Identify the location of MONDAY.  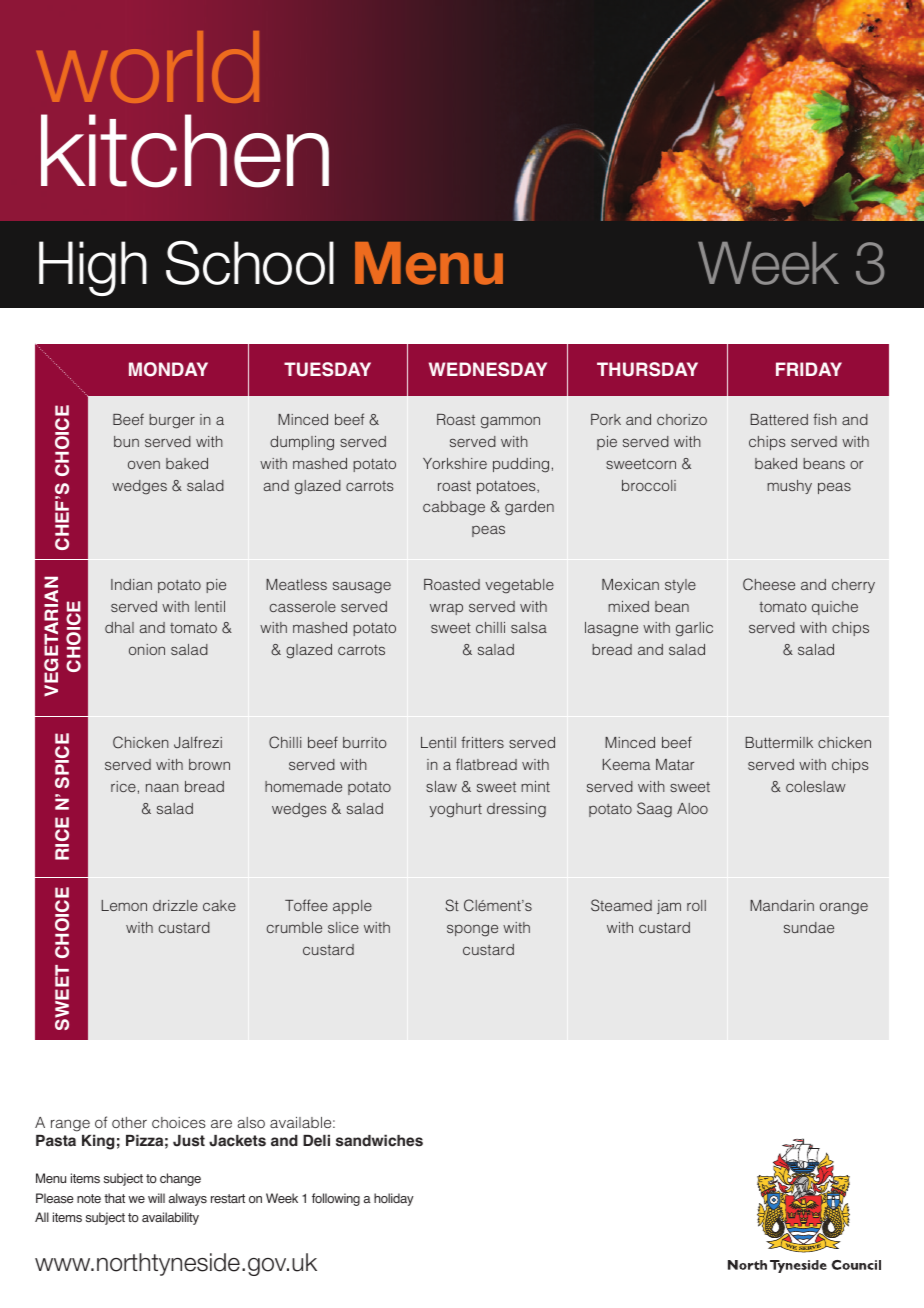
(168, 369).
